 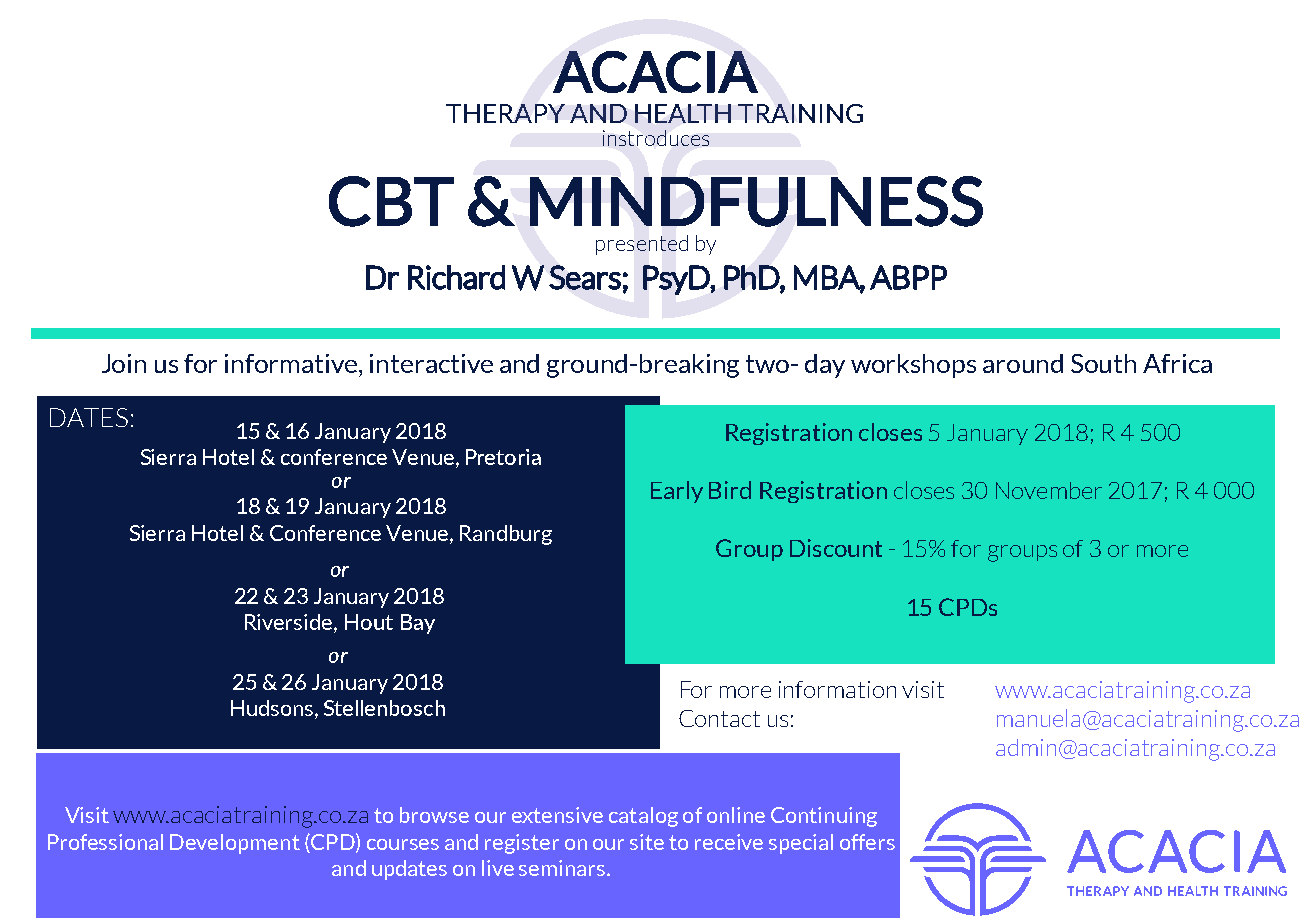 What do you see at coordinates (290, 623) in the image?
I see `Riverside` at bounding box center [290, 623].
